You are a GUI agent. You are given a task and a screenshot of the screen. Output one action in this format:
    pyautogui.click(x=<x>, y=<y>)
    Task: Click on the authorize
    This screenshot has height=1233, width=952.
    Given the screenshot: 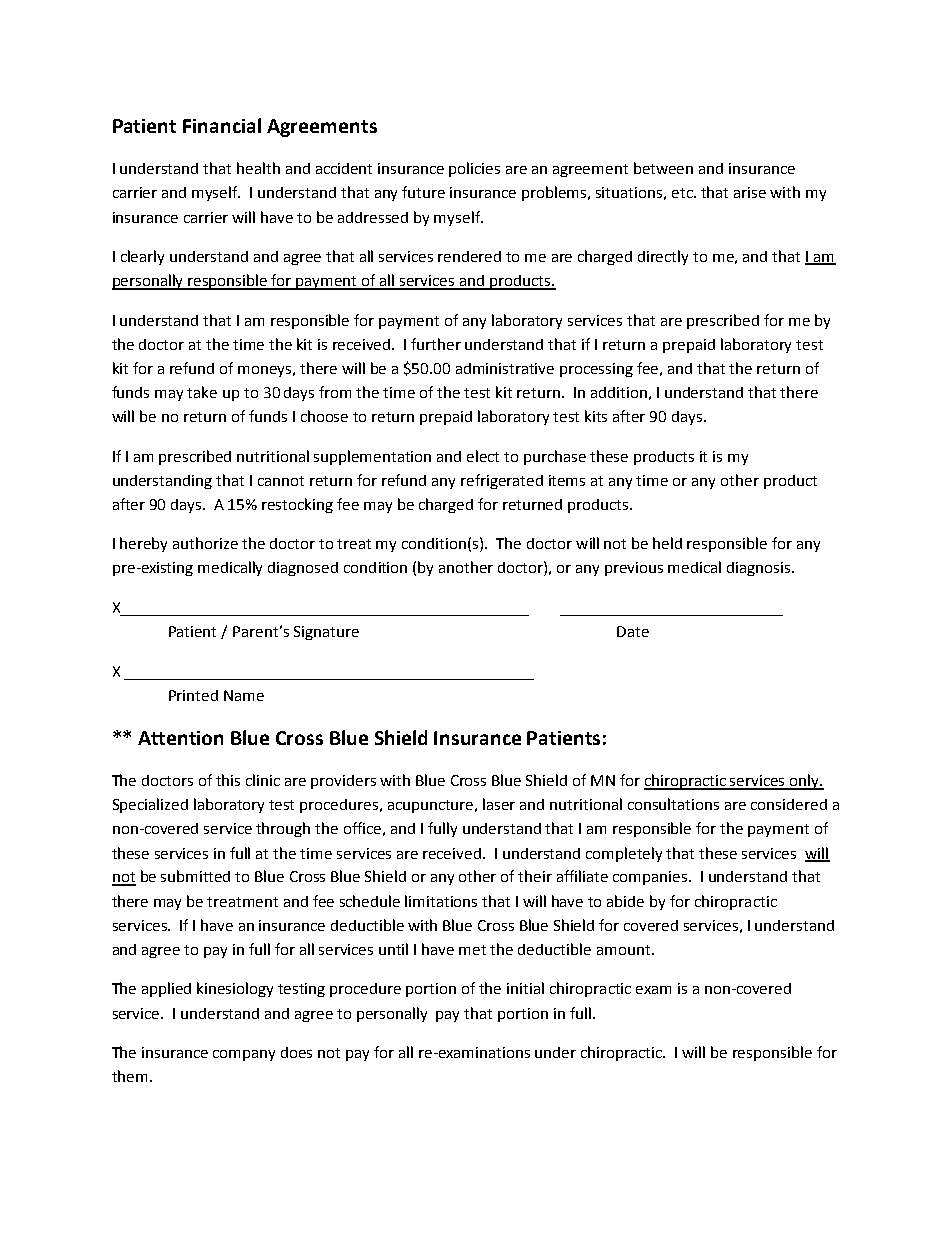 What is the action you would take?
    pyautogui.click(x=205, y=543)
